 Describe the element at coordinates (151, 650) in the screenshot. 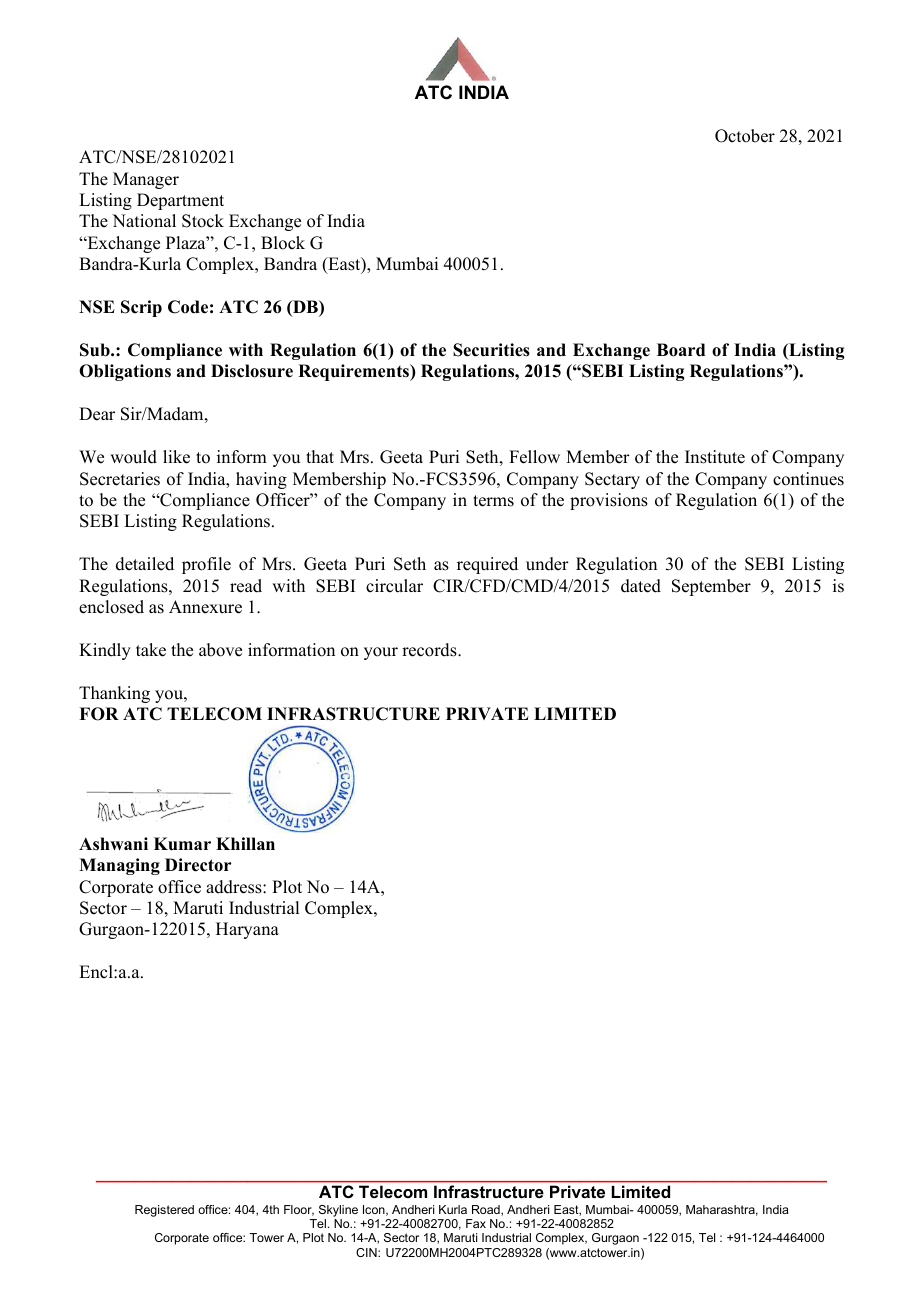

I see `take` at that location.
